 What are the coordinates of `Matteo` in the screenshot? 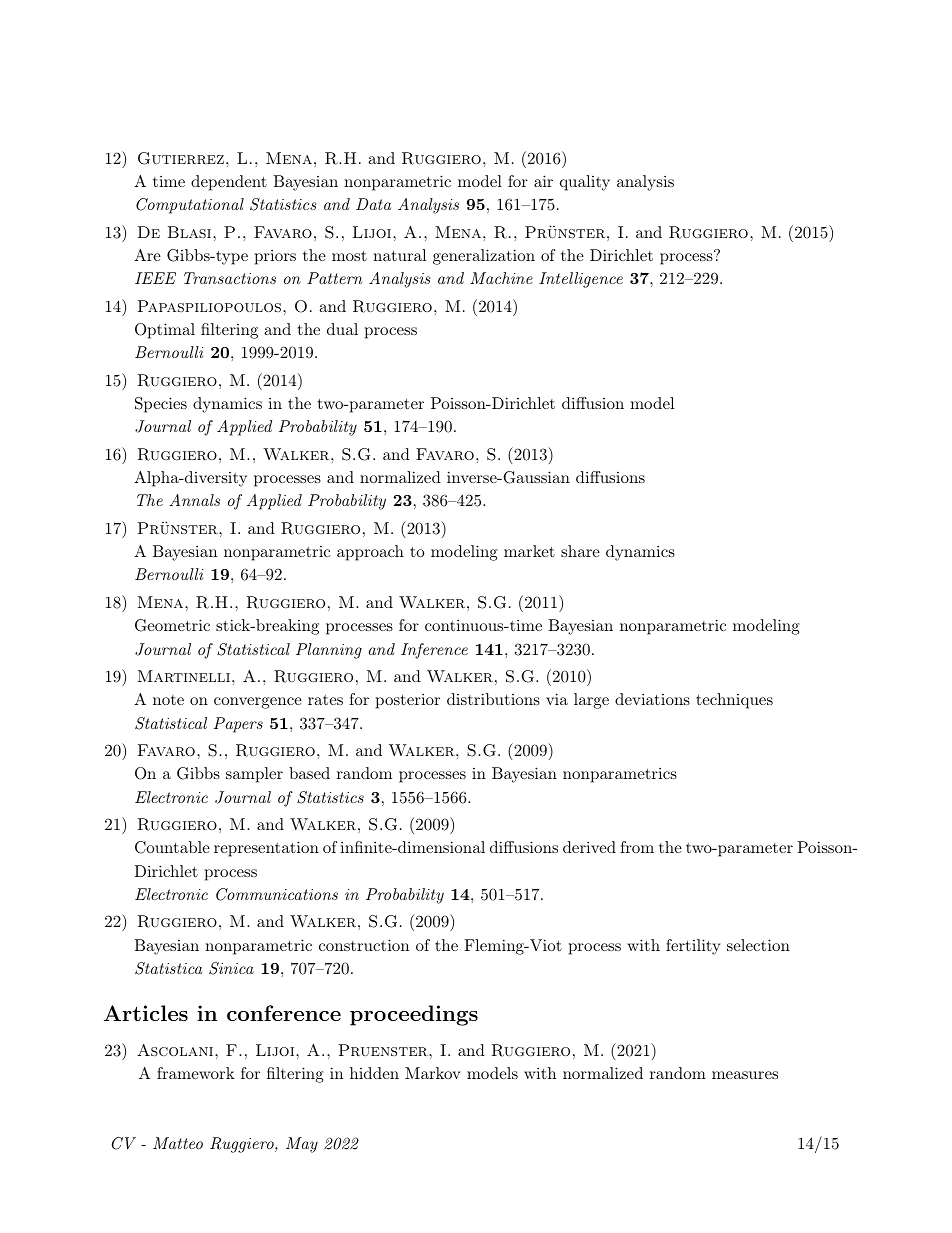 It's located at (178, 1143).
